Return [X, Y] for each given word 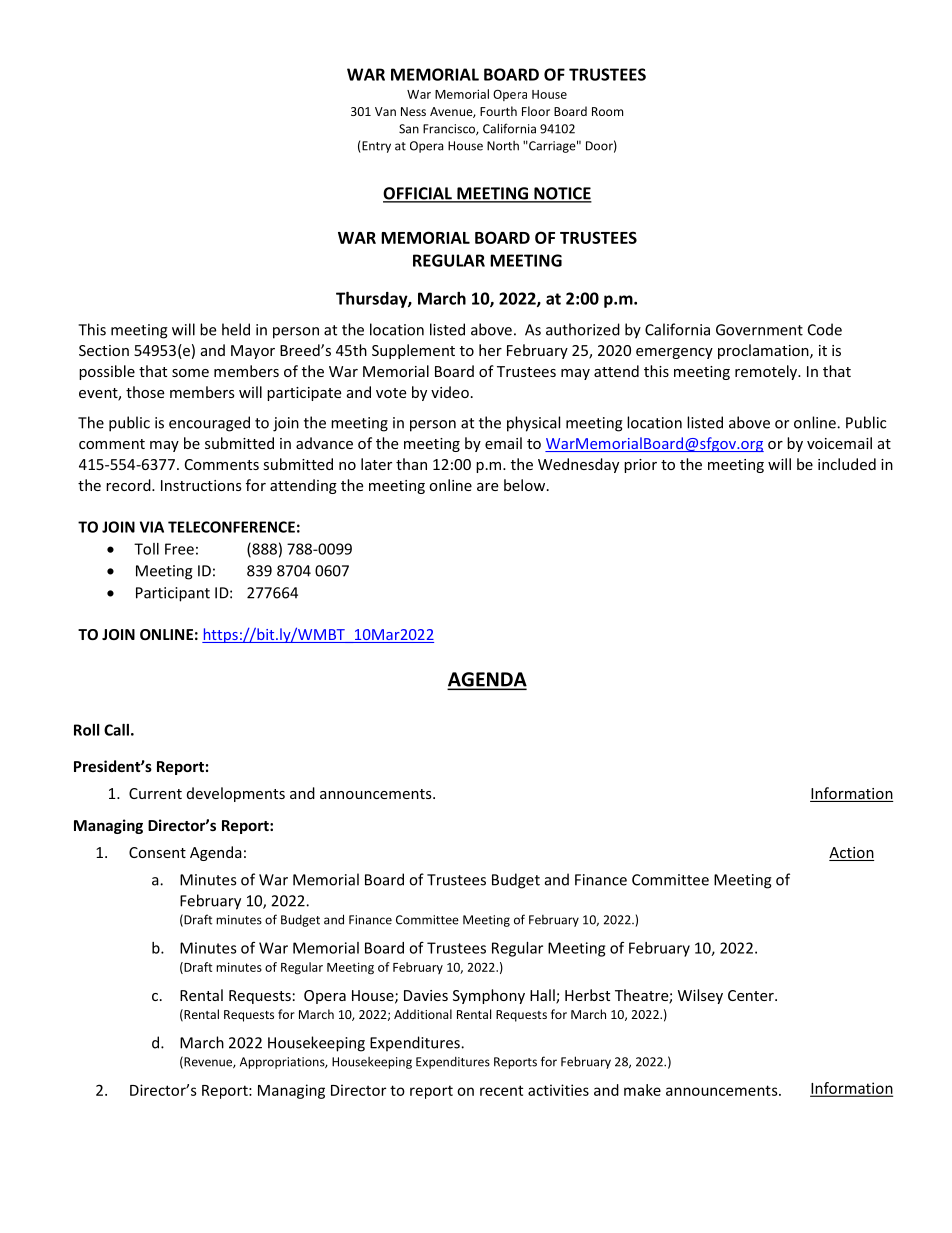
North [503, 146]
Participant [173, 594]
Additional [423, 1014]
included [847, 464]
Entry [375, 147]
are [487, 487]
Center [752, 995]
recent [501, 1090]
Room [607, 111]
